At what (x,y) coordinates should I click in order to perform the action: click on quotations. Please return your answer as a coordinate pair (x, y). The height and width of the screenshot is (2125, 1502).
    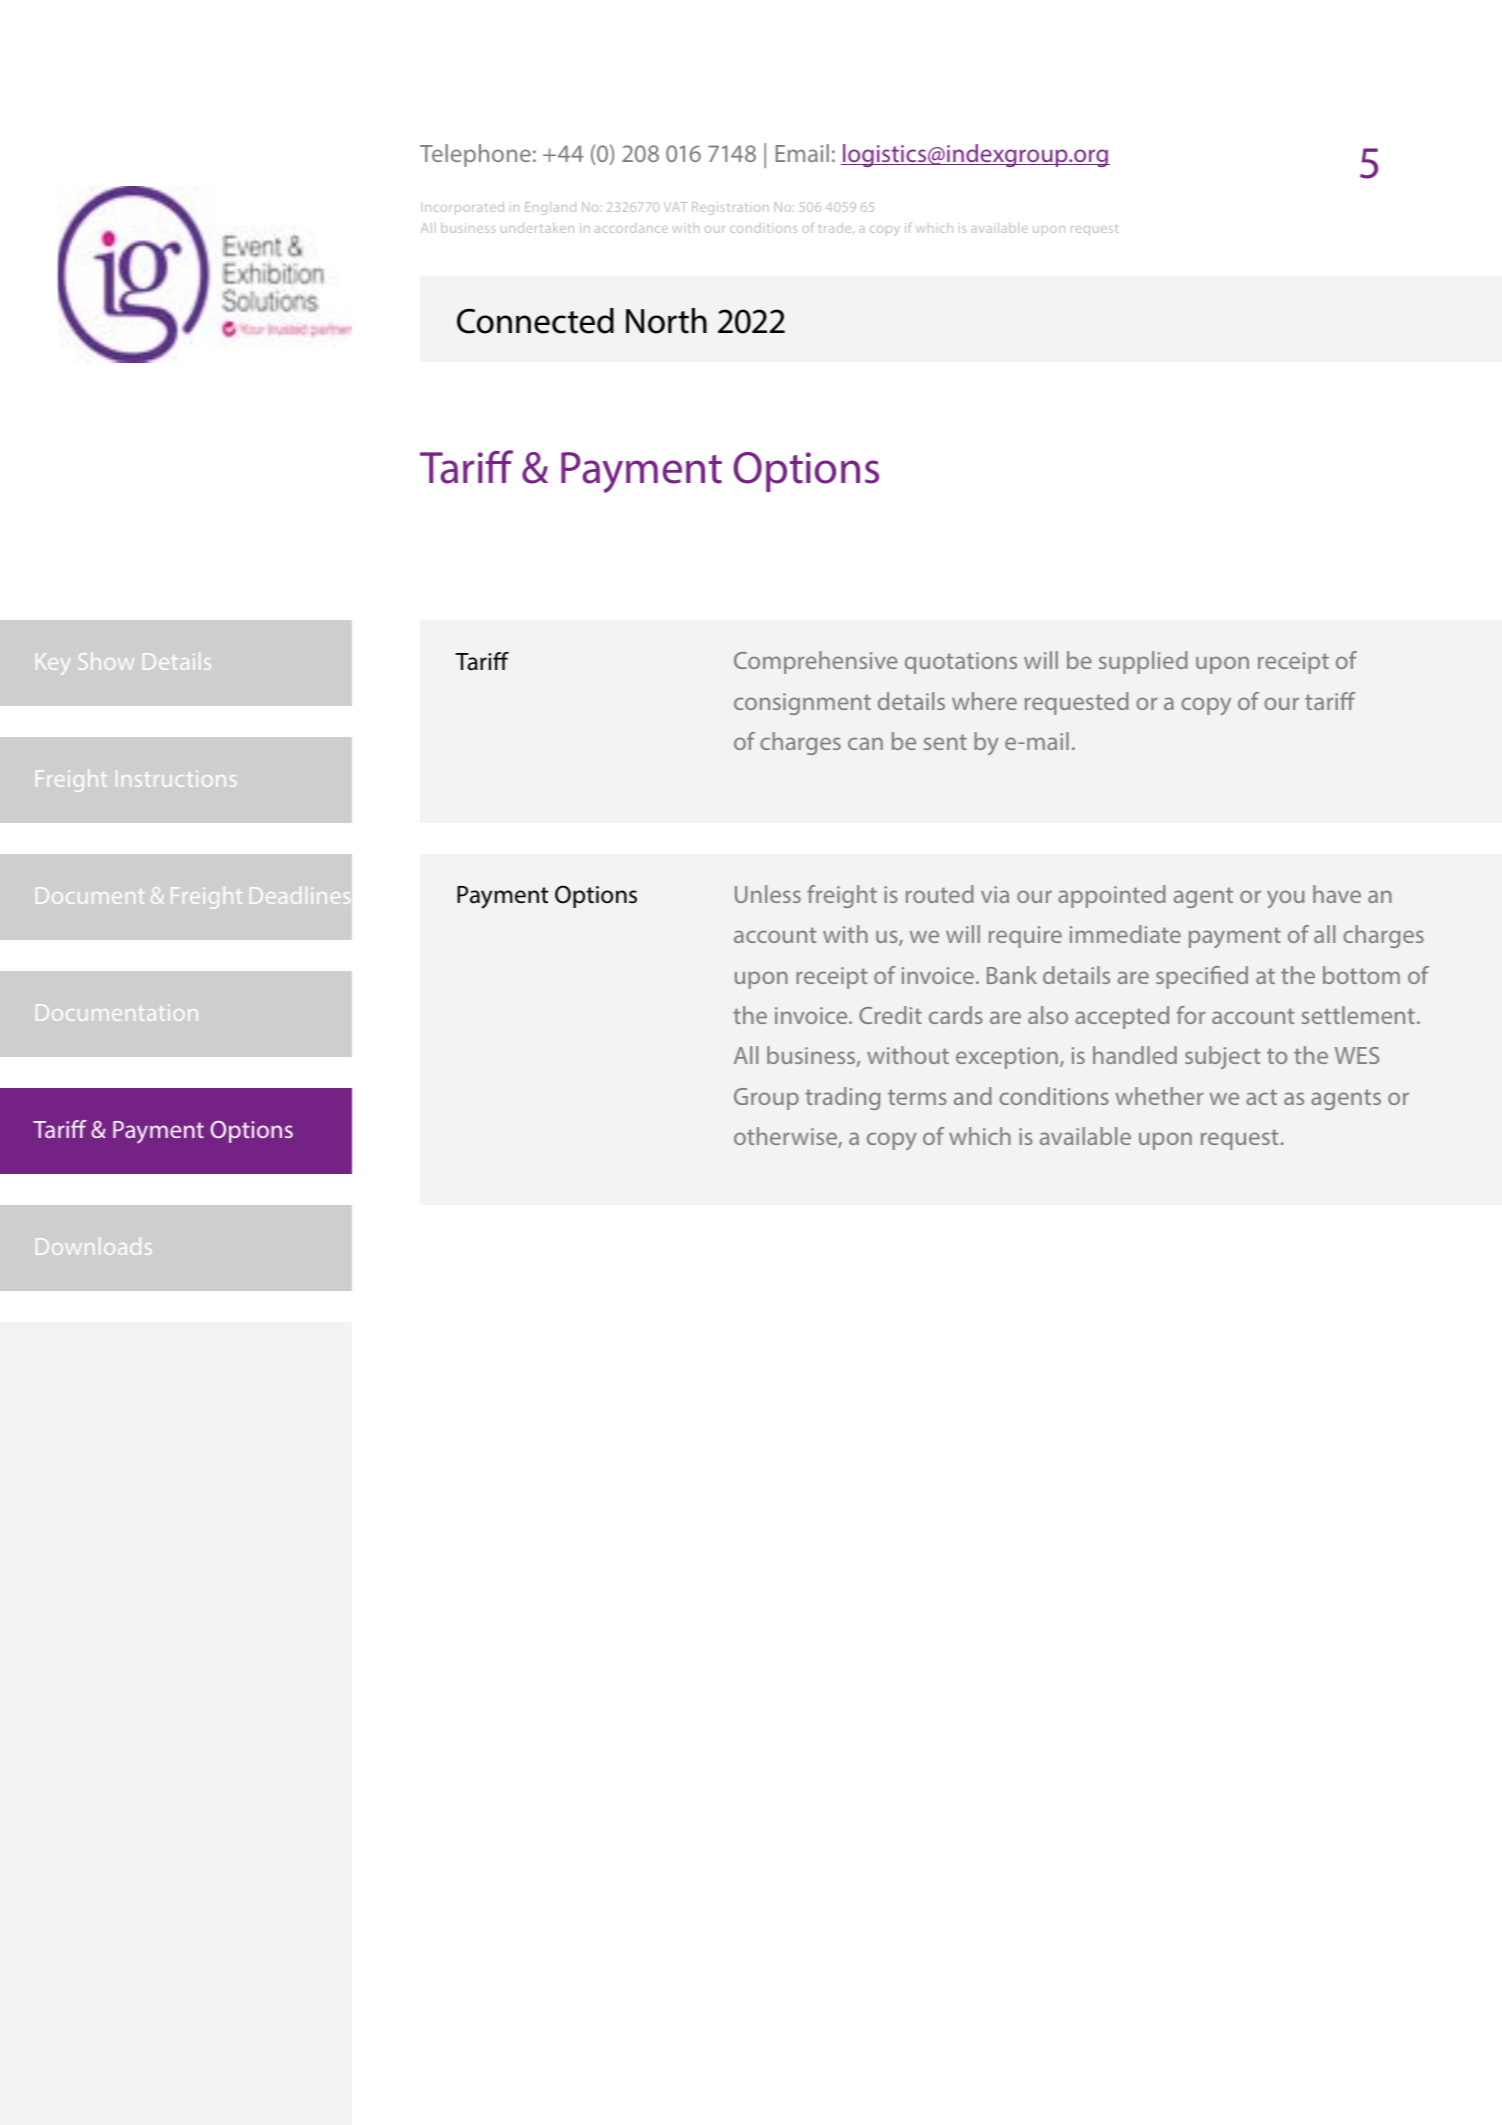
    Looking at the image, I should click on (961, 663).
